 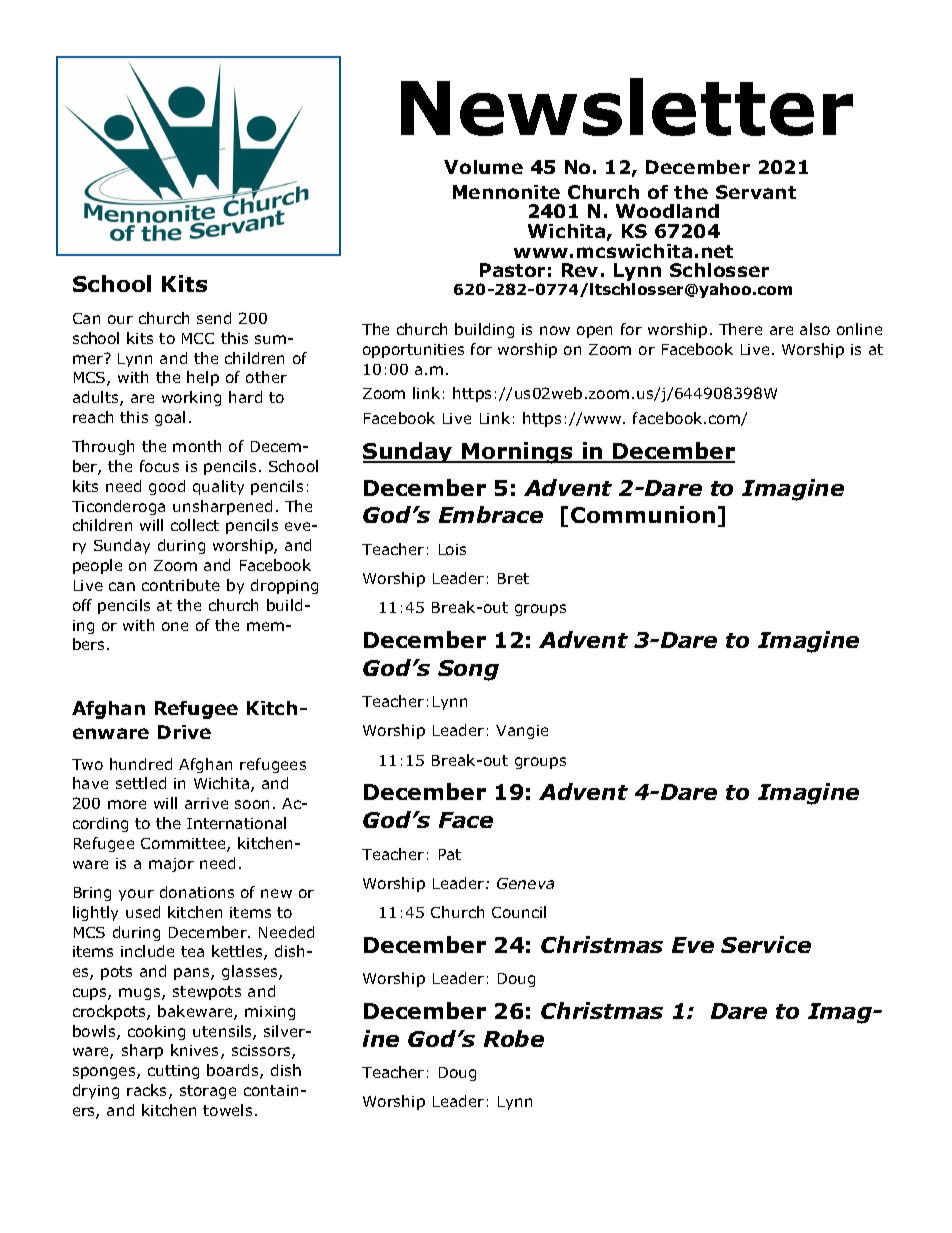 I want to click on Servant, so click(x=756, y=192).
